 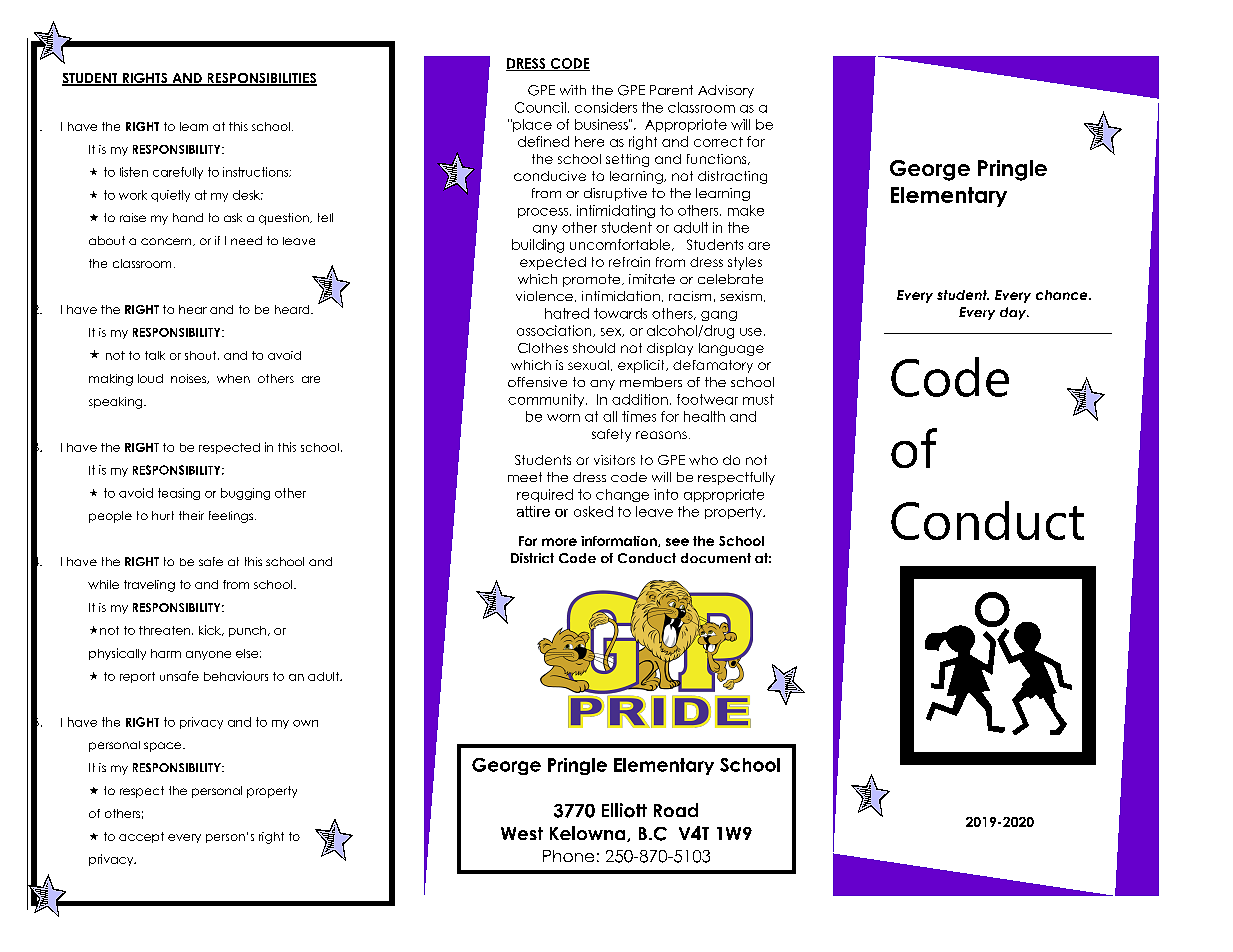 What do you see at coordinates (246, 240) in the screenshot?
I see `need` at bounding box center [246, 240].
